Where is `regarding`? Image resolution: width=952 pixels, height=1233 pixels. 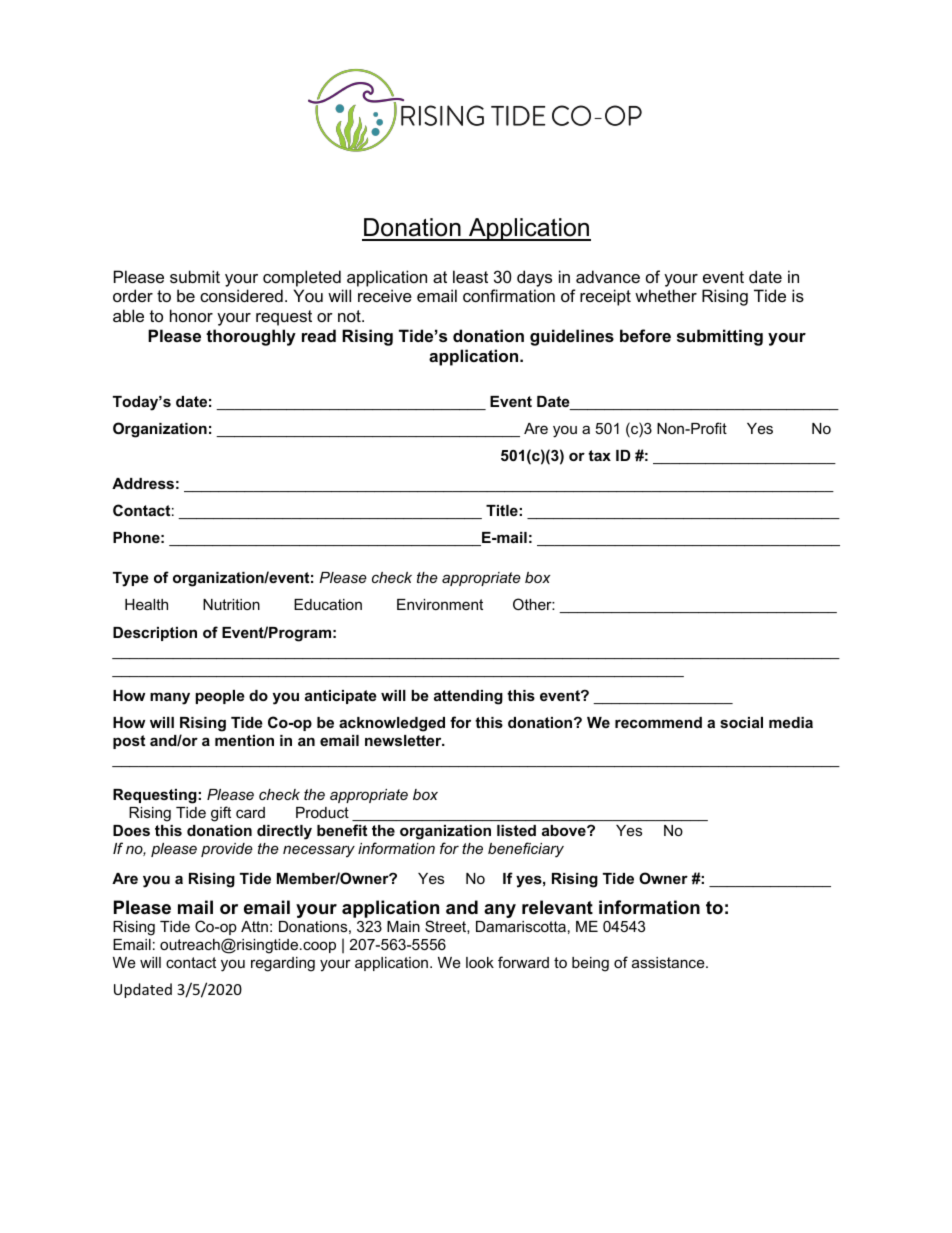 regarding is located at coordinates (283, 964).
